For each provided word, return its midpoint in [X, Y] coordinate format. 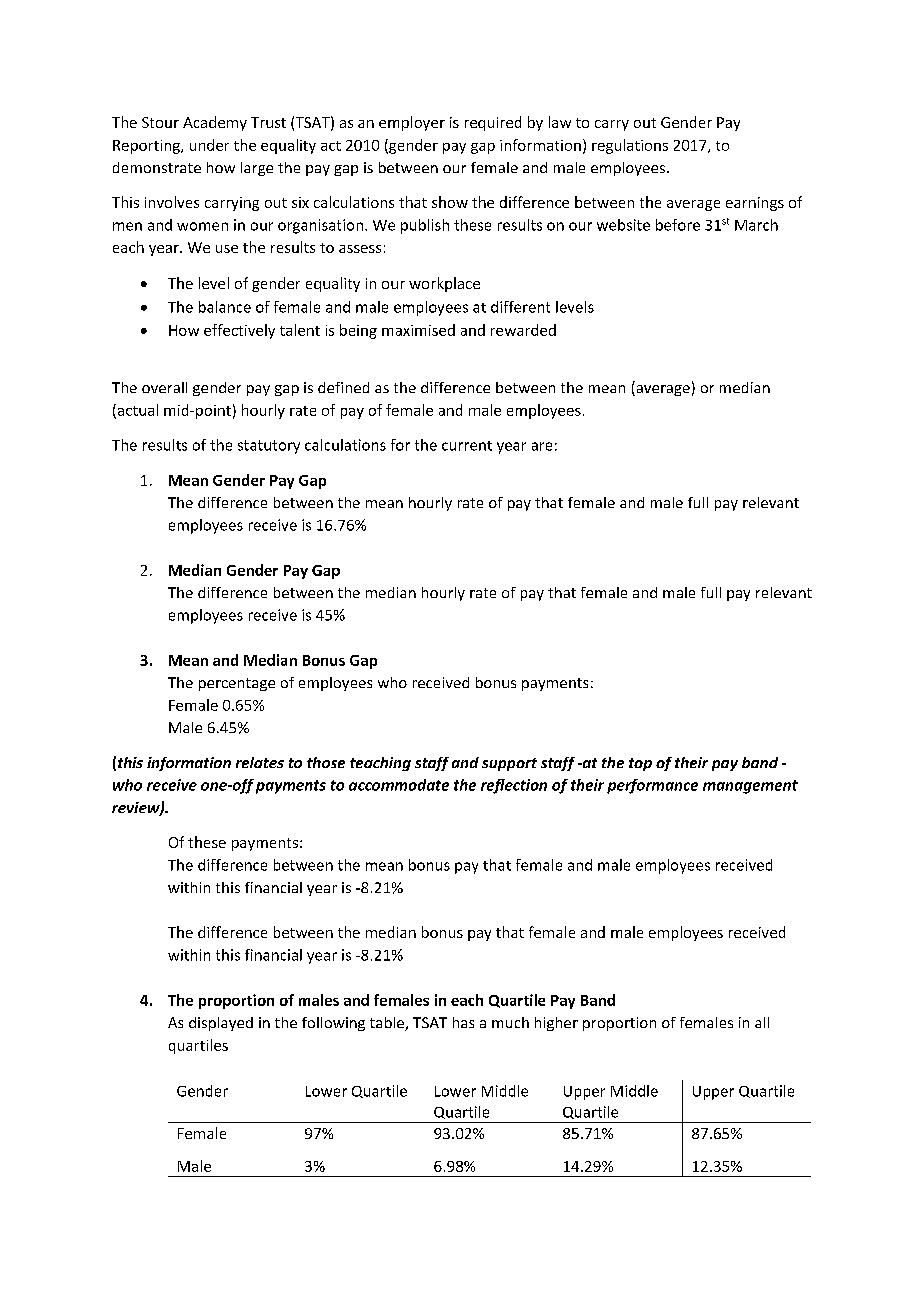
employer [412, 123]
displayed [221, 1024]
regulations [630, 146]
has [463, 1022]
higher [556, 1024]
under [209, 145]
